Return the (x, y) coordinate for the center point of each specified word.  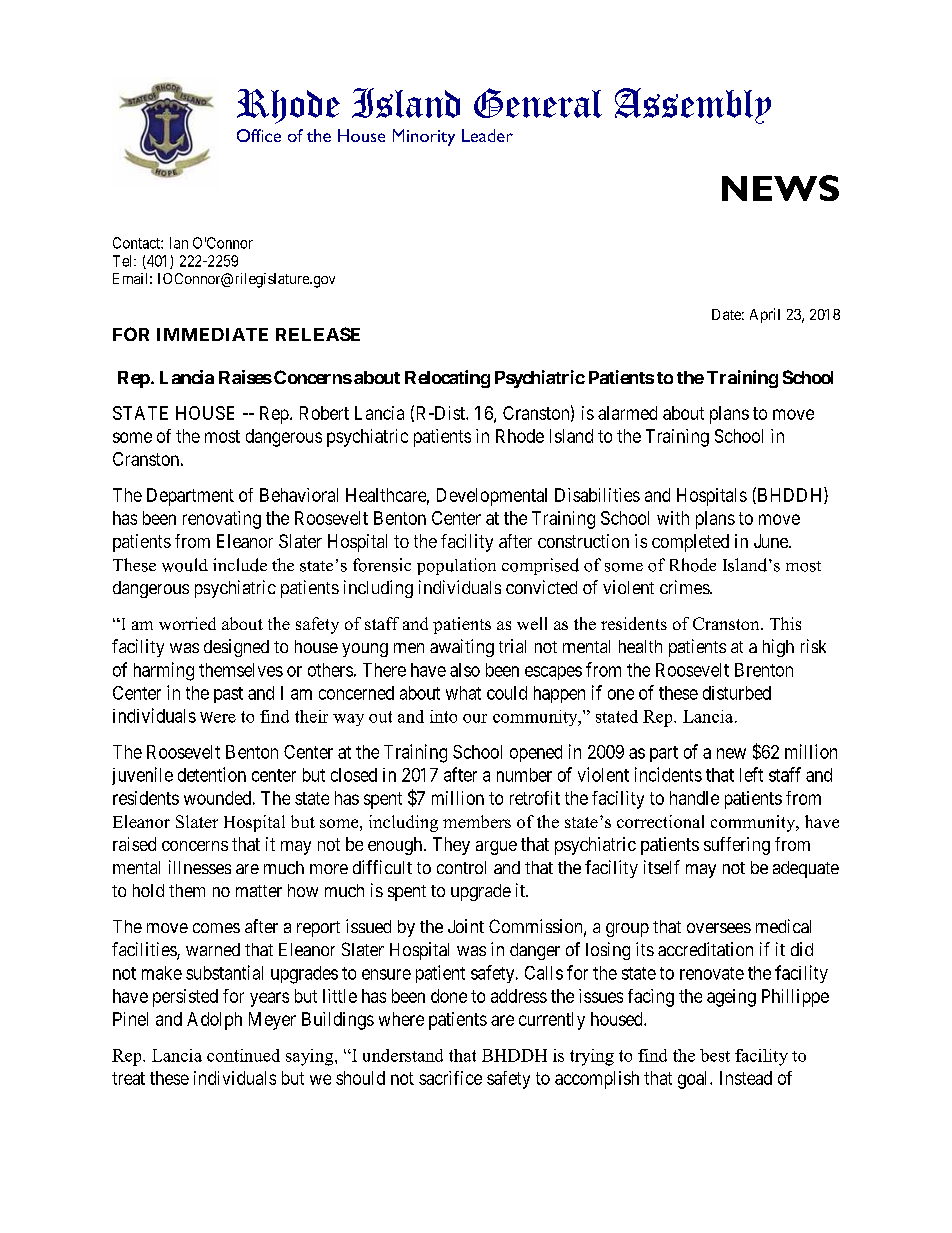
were (218, 717)
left (751, 774)
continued (243, 1055)
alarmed (627, 413)
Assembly (693, 106)
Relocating (447, 379)
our (475, 718)
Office (259, 135)
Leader (487, 135)
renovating (222, 520)
